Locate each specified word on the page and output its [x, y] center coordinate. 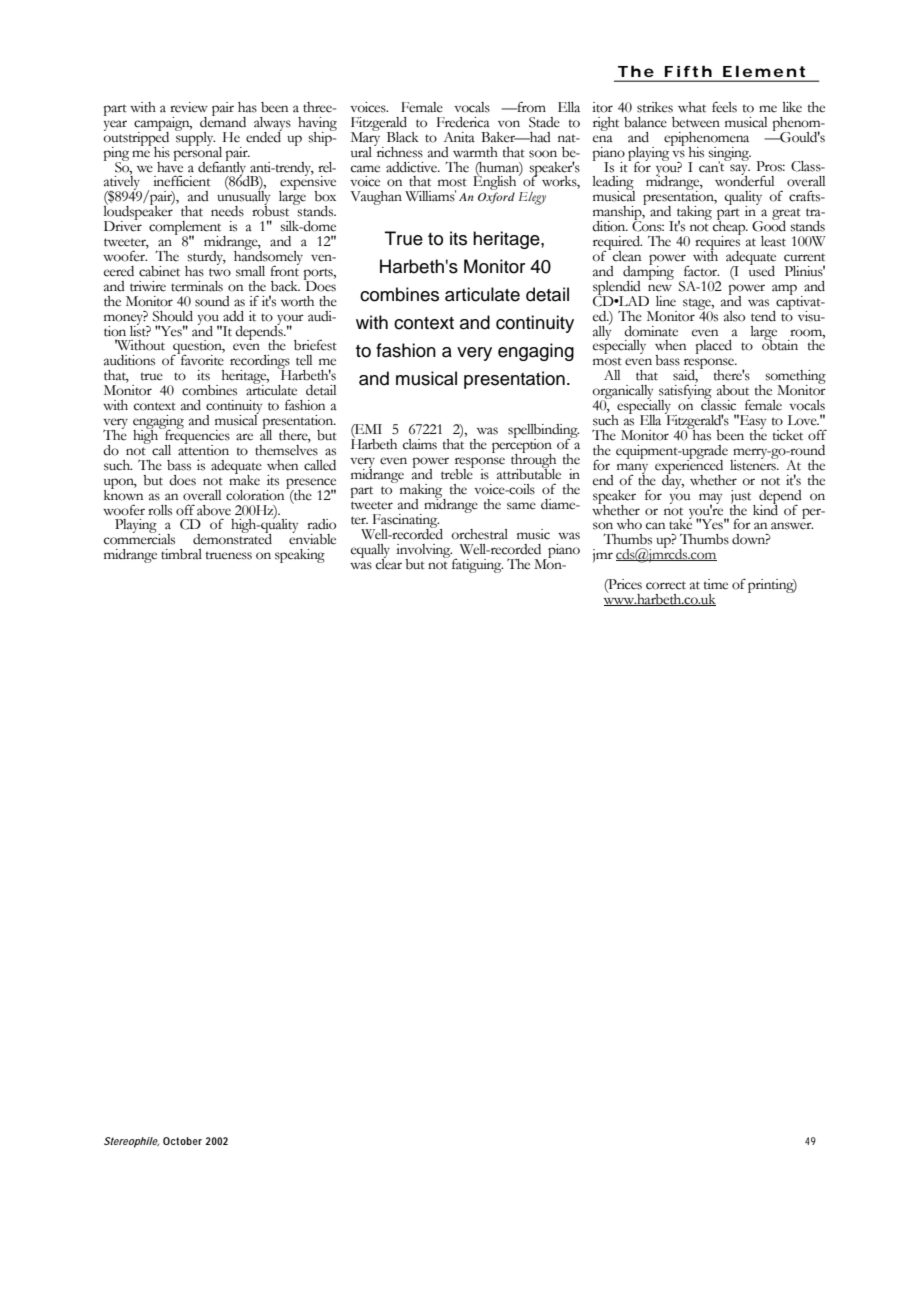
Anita [459, 137]
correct [666, 585]
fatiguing [476, 564]
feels [724, 107]
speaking [300, 556]
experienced [689, 466]
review [189, 107]
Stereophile [131, 1142]
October [182, 1141]
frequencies [196, 436]
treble [457, 473]
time [716, 584]
